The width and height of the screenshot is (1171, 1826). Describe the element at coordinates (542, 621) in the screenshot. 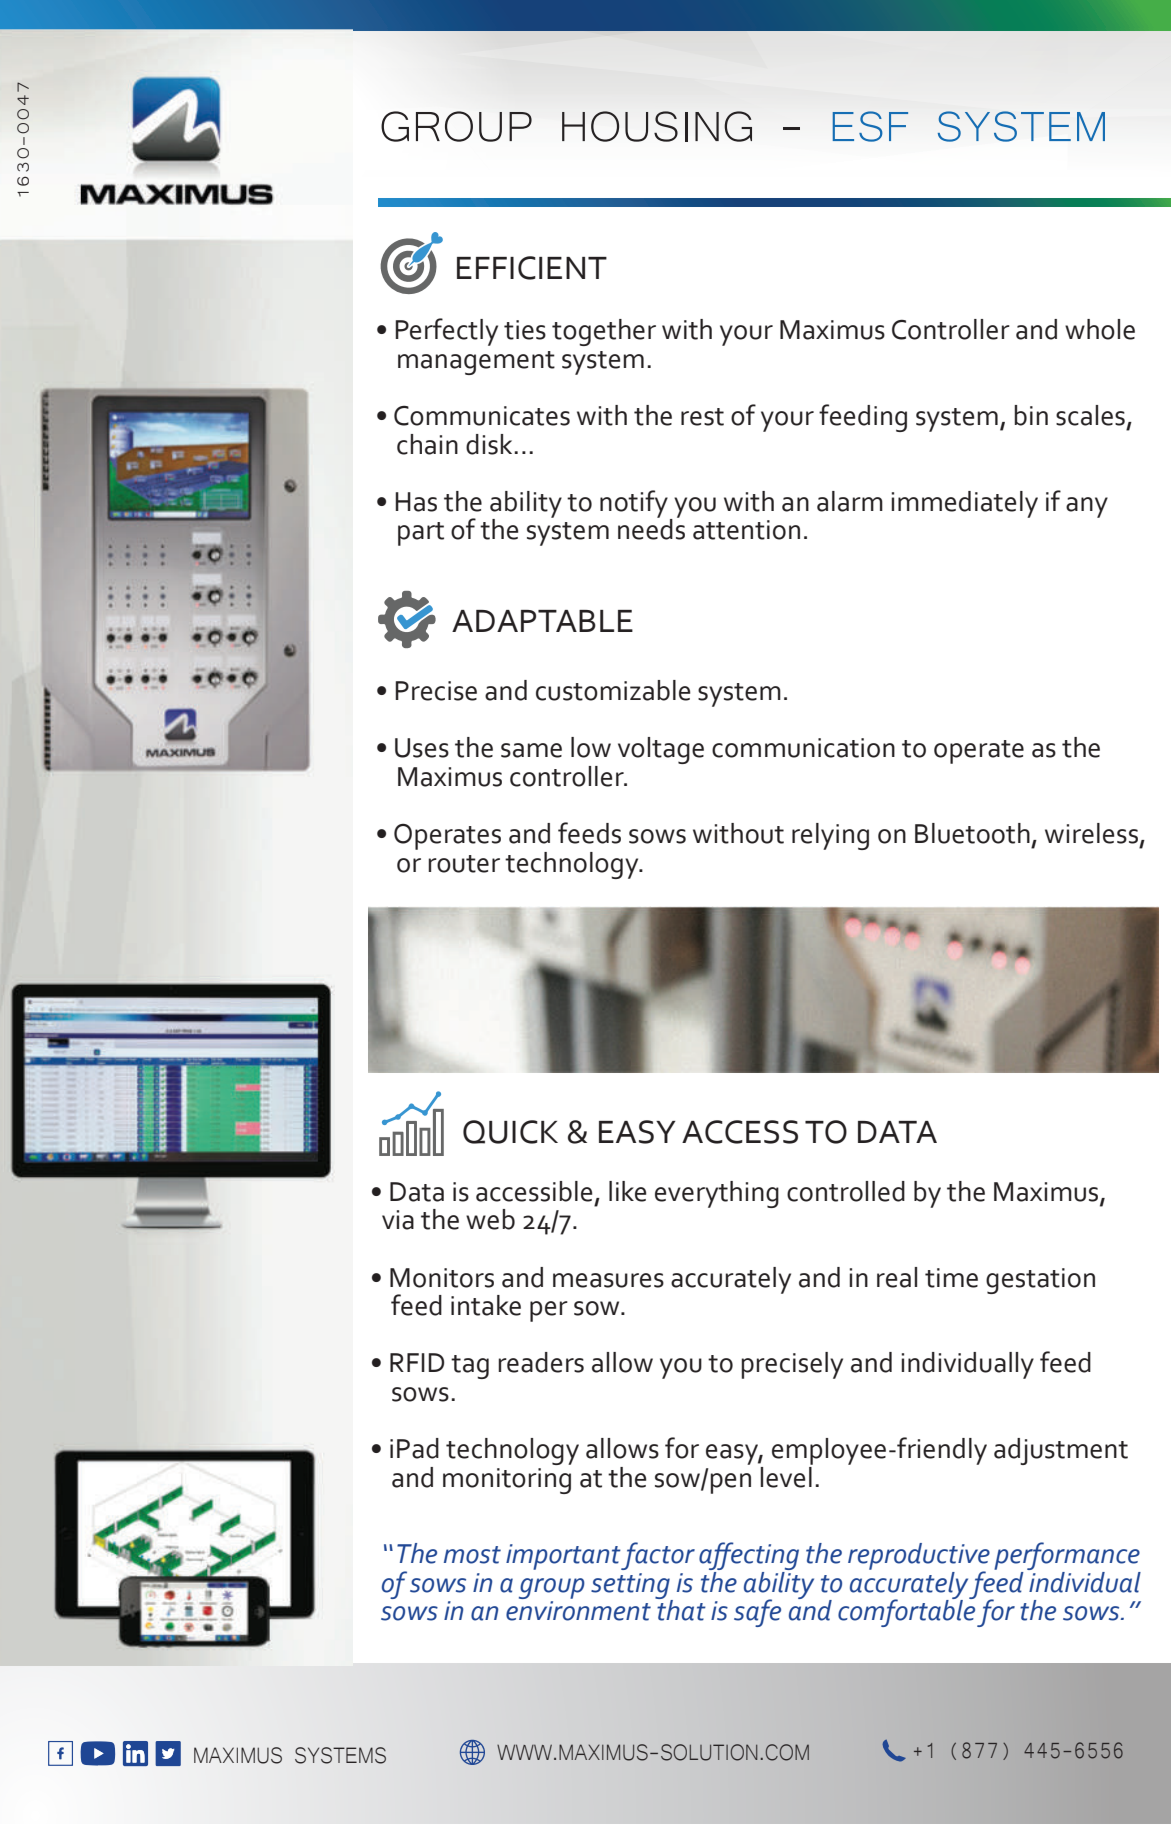

I see `ADAPTABLE` at that location.
